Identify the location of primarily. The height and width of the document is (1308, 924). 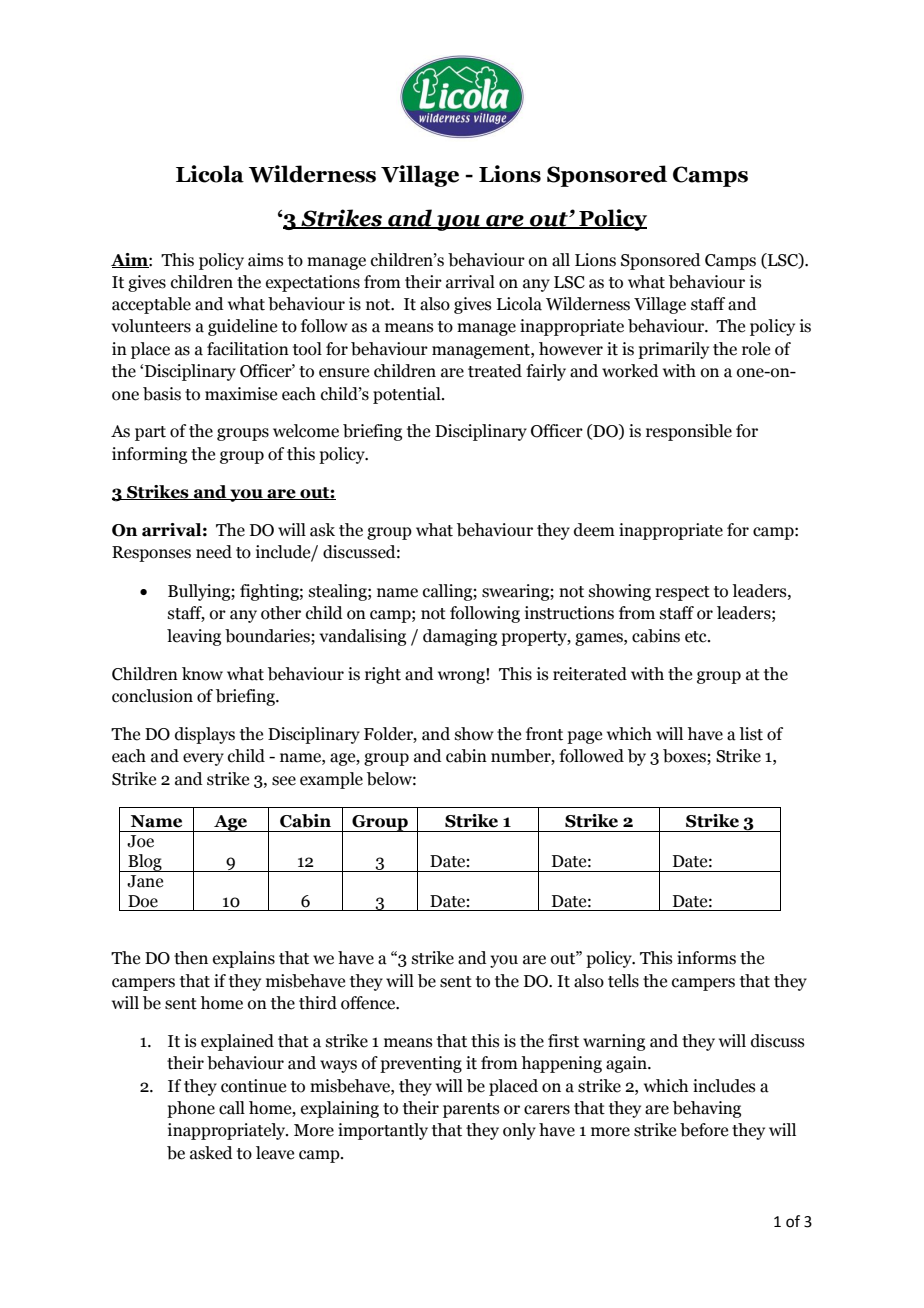
(673, 350).
